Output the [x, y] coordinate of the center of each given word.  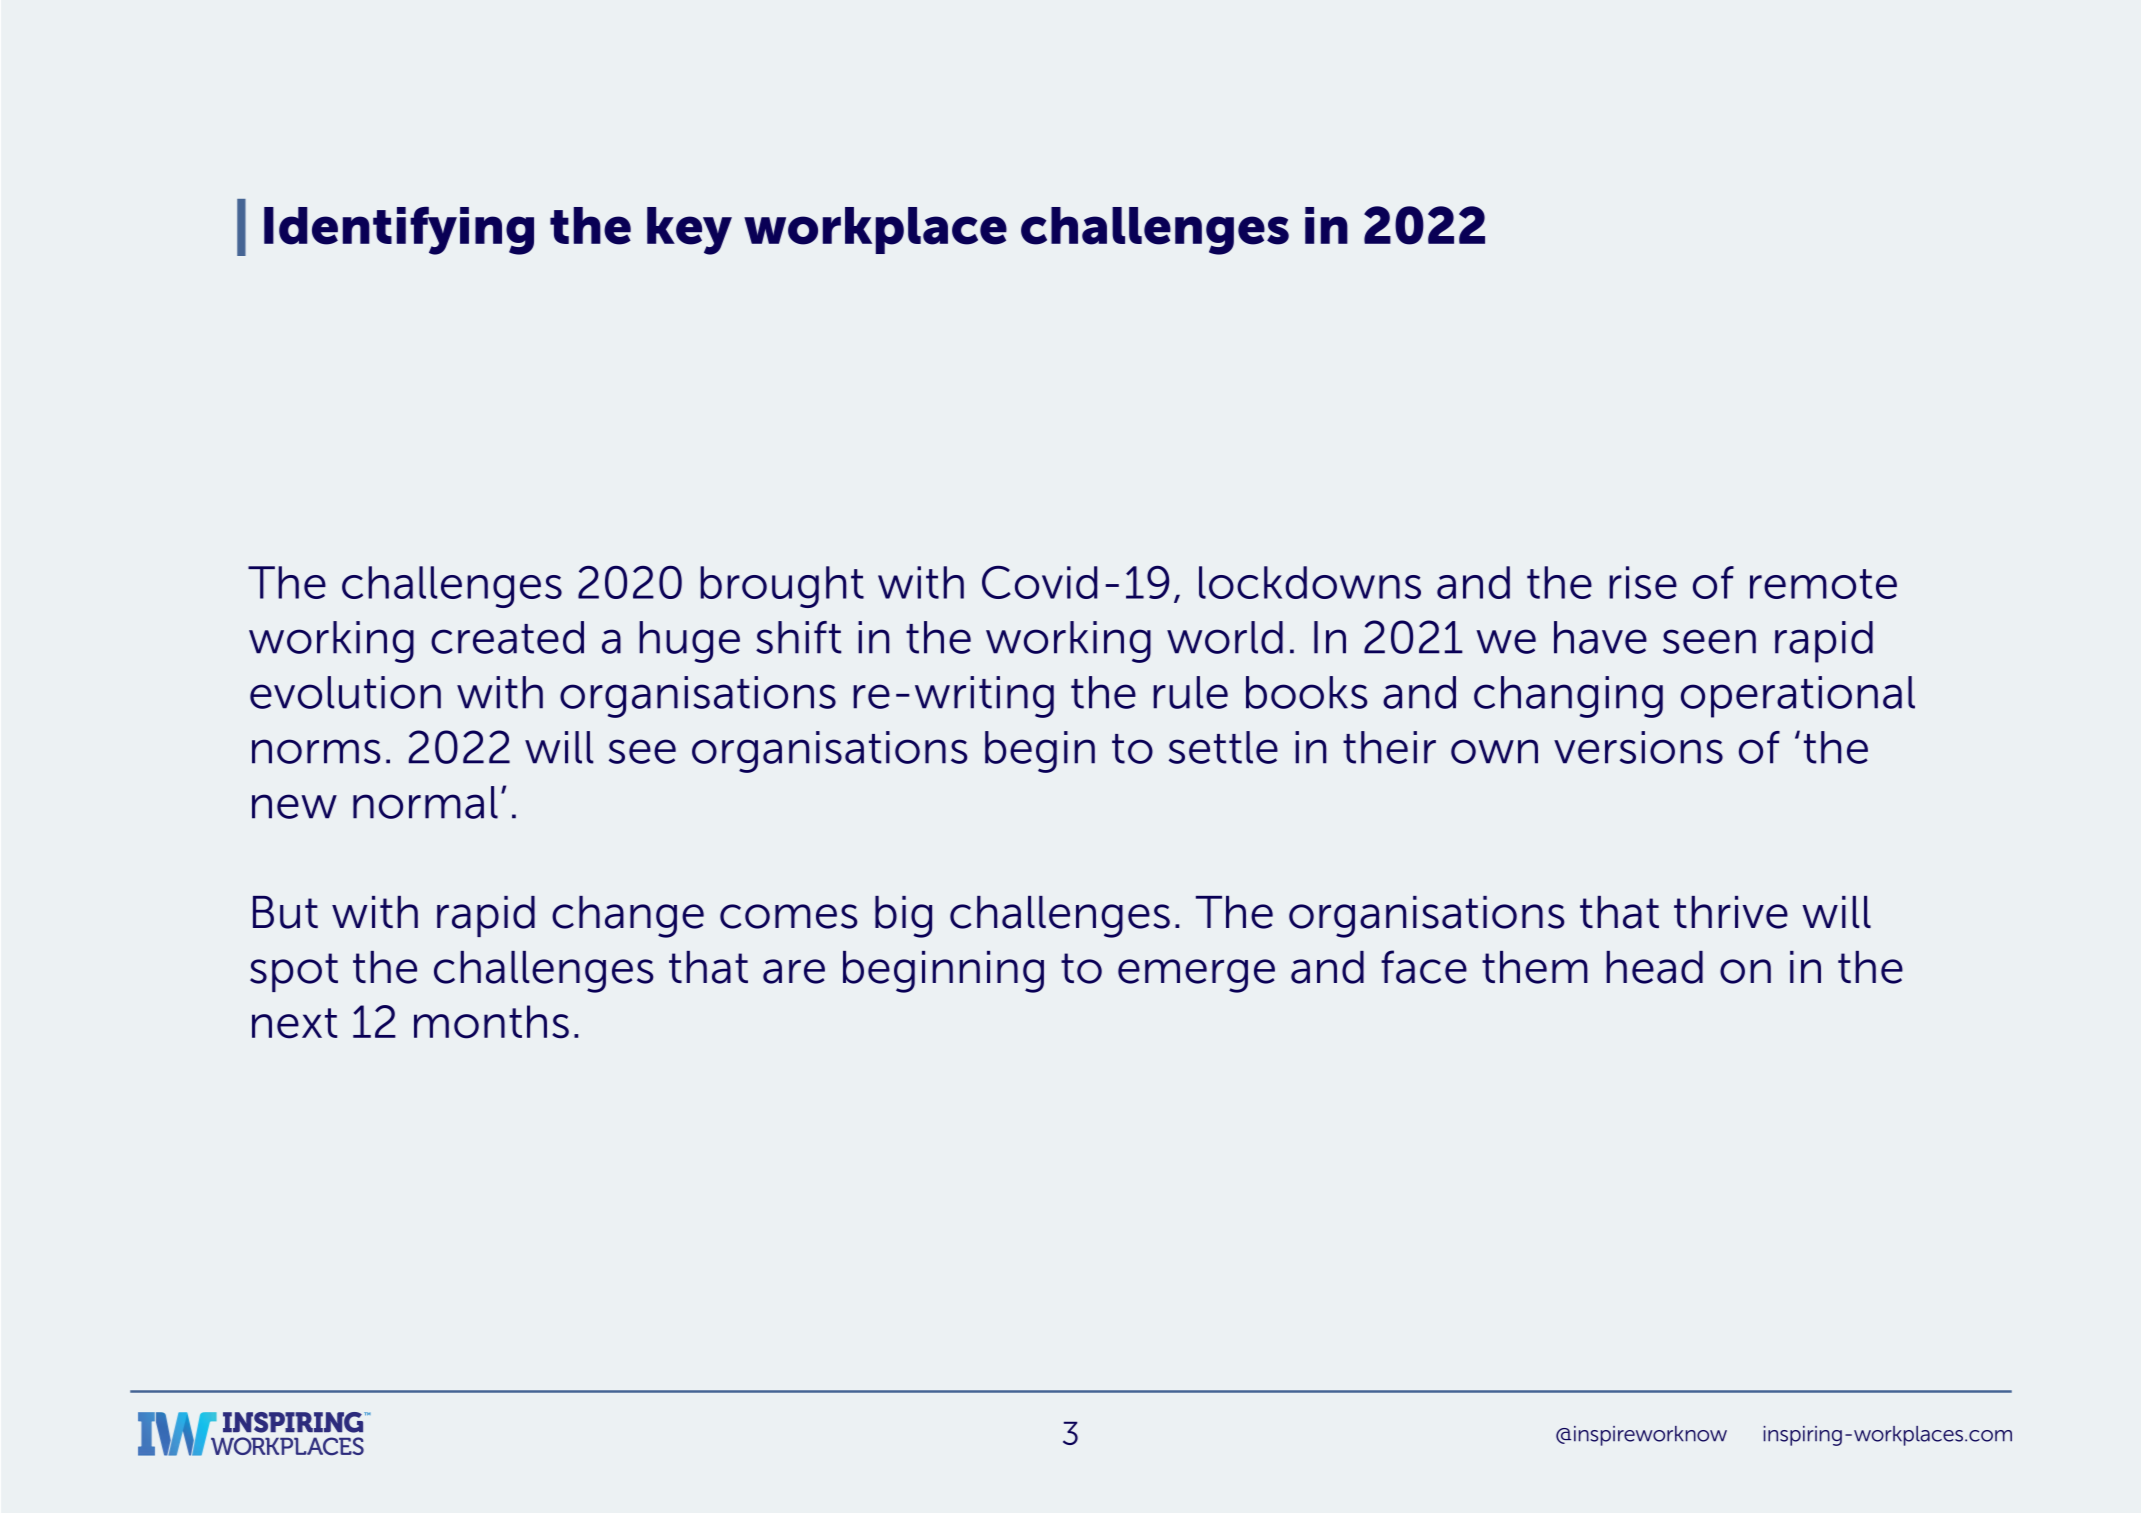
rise [1643, 582]
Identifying [399, 230]
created [507, 637]
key [689, 231]
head [1654, 967]
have [1600, 637]
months [491, 1022]
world [1225, 637]
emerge [1196, 976]
